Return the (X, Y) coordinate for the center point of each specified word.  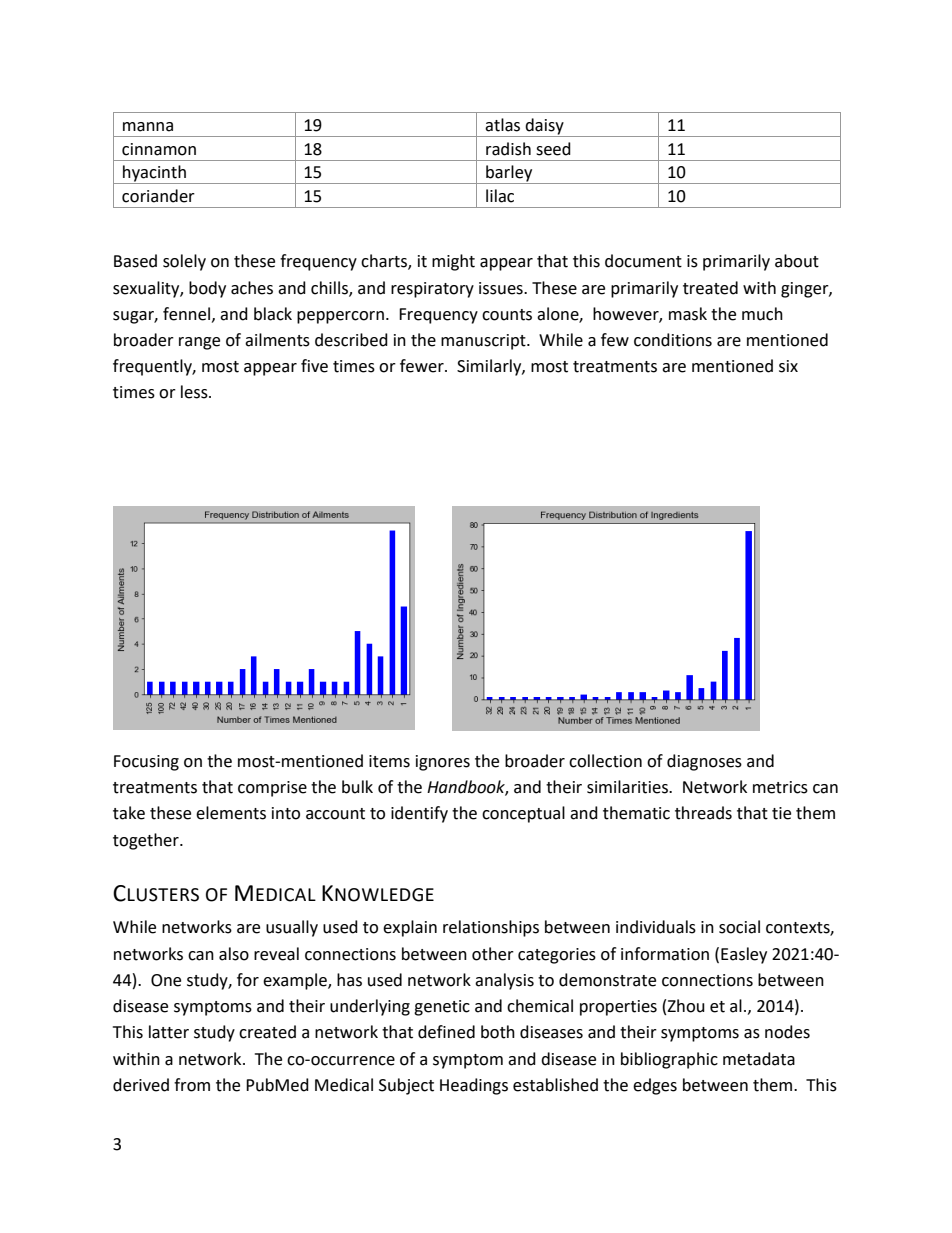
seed (553, 149)
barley (509, 174)
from (192, 1085)
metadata (759, 1059)
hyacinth (154, 174)
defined (446, 1032)
